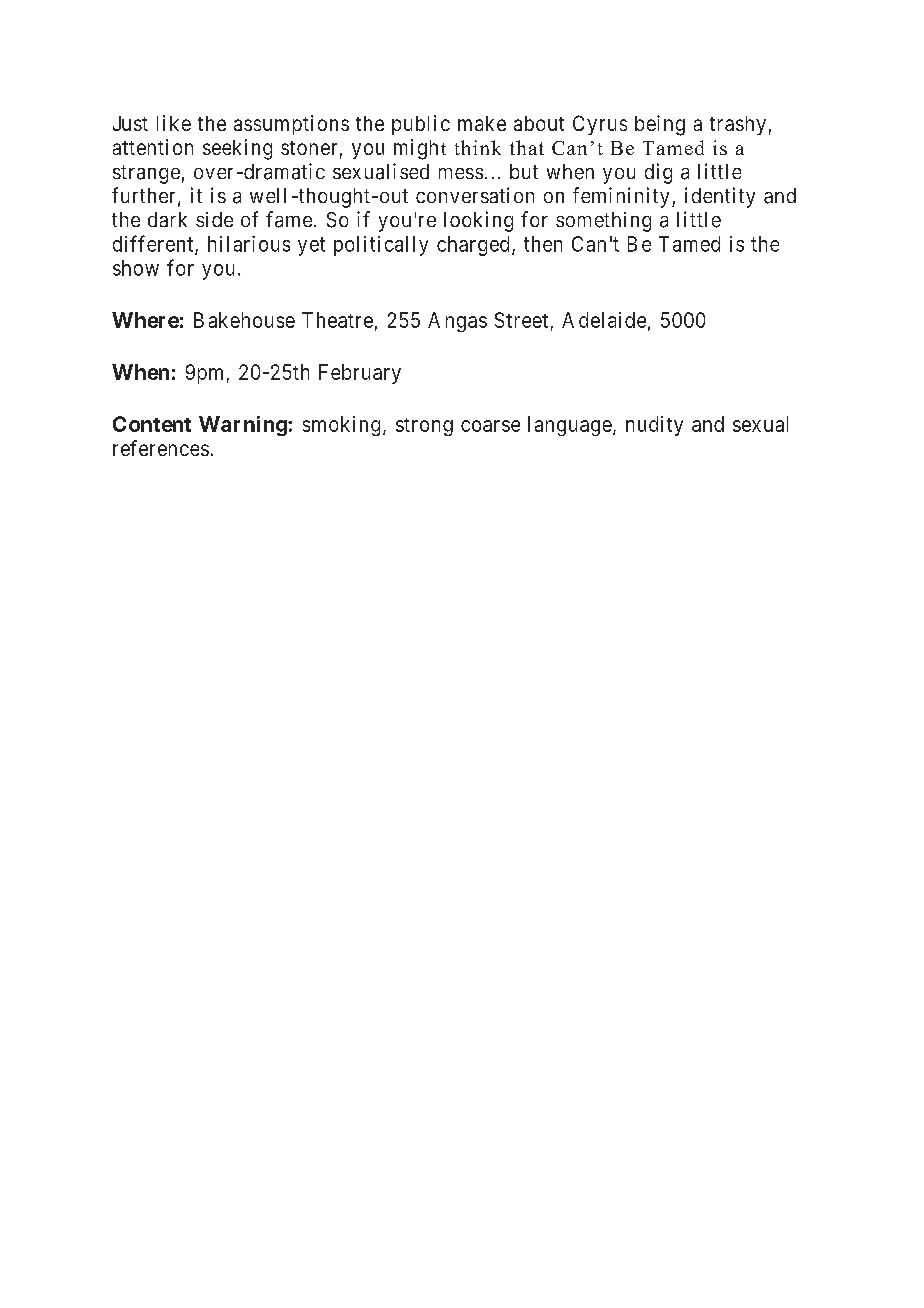 The image size is (924, 1308). I want to click on like, so click(174, 123).
